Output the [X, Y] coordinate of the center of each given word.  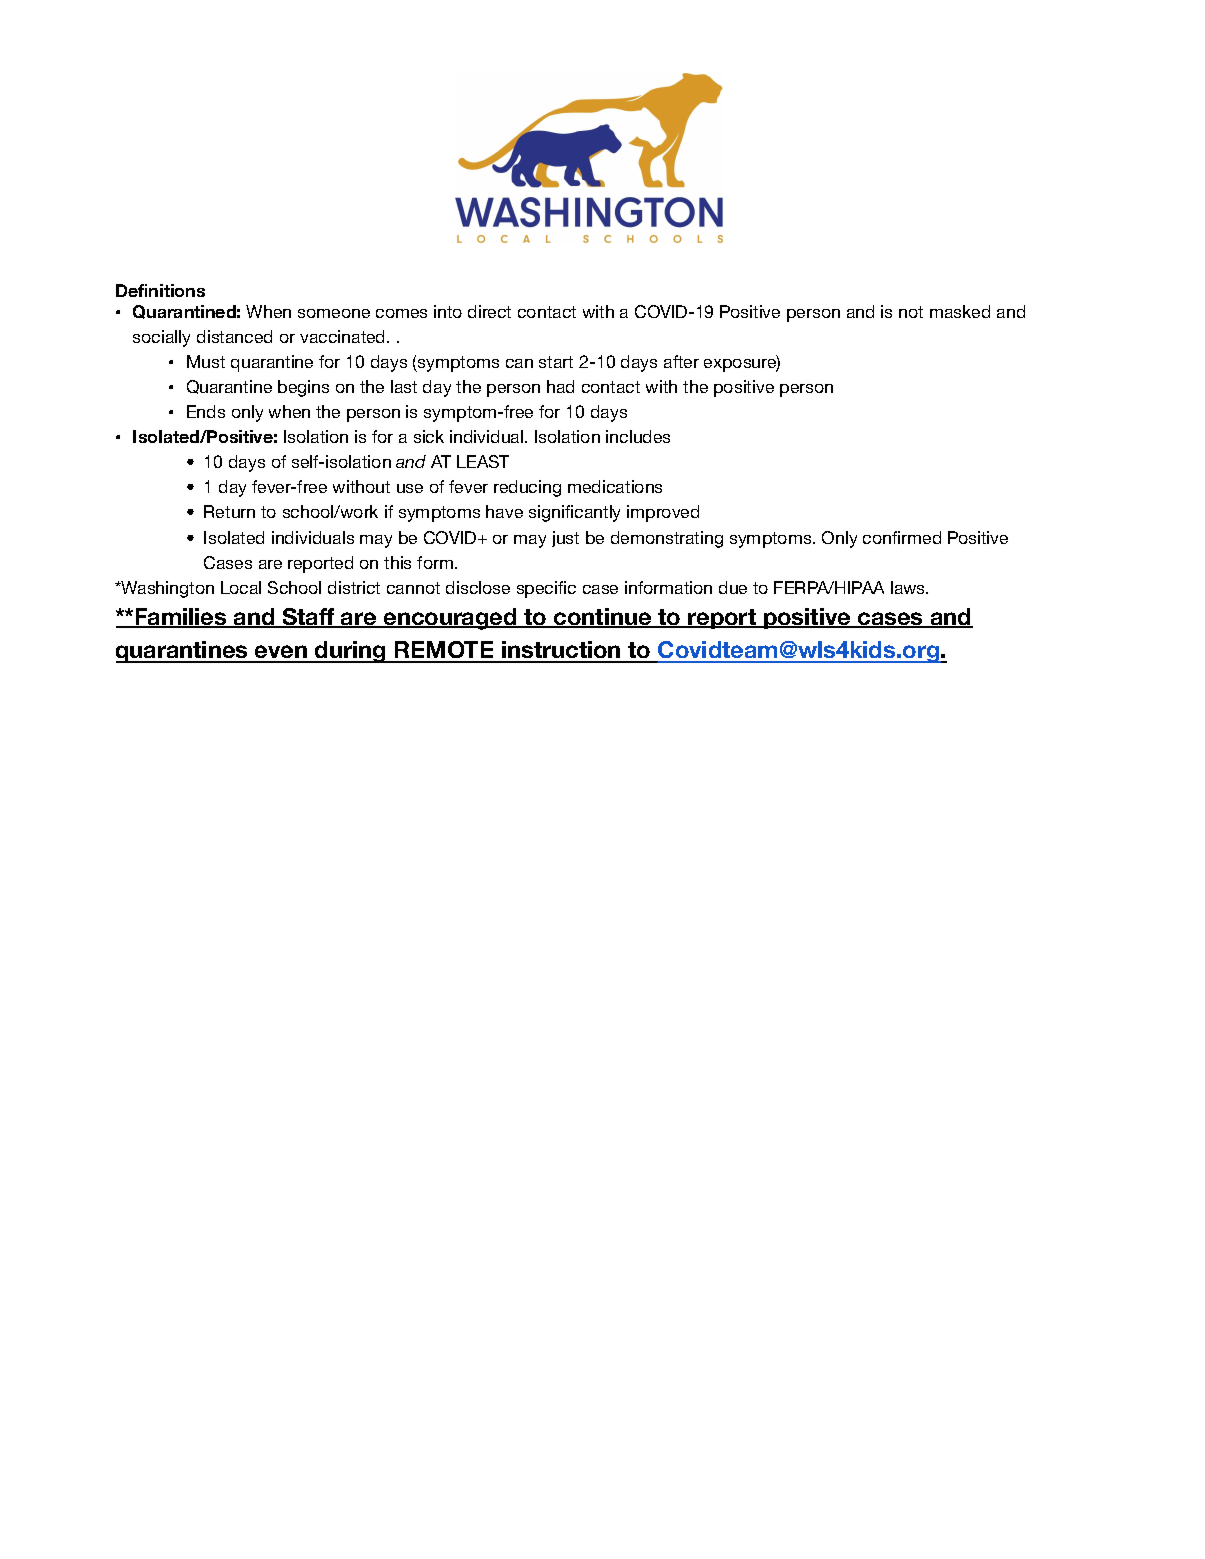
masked [960, 311]
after [681, 361]
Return [229, 511]
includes [638, 436]
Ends [206, 411]
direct [489, 311]
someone [334, 313]
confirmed [902, 537]
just [565, 539]
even [281, 653]
